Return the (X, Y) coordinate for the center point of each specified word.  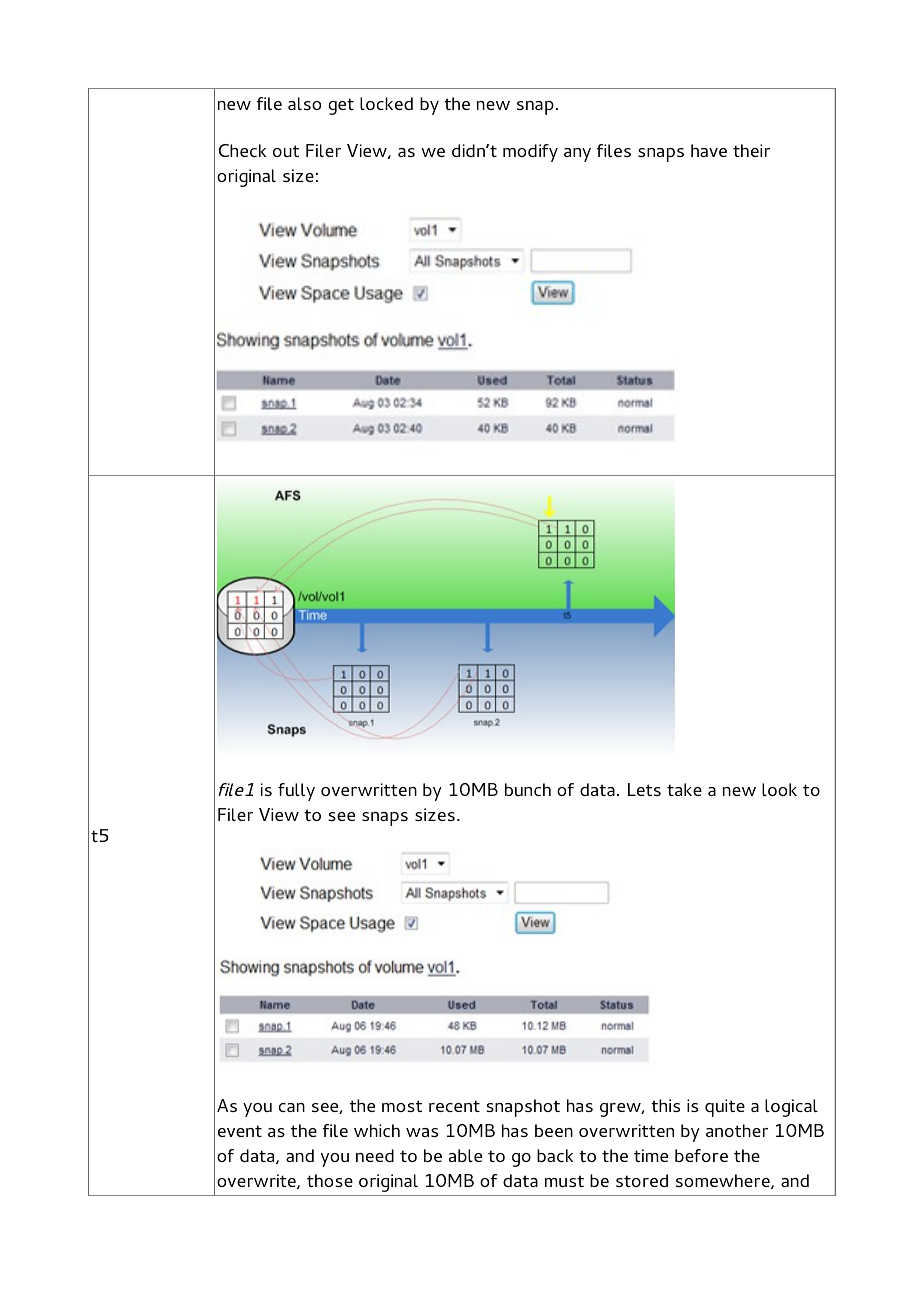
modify (530, 153)
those (330, 1180)
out (286, 151)
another (737, 1130)
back (555, 1155)
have (709, 150)
